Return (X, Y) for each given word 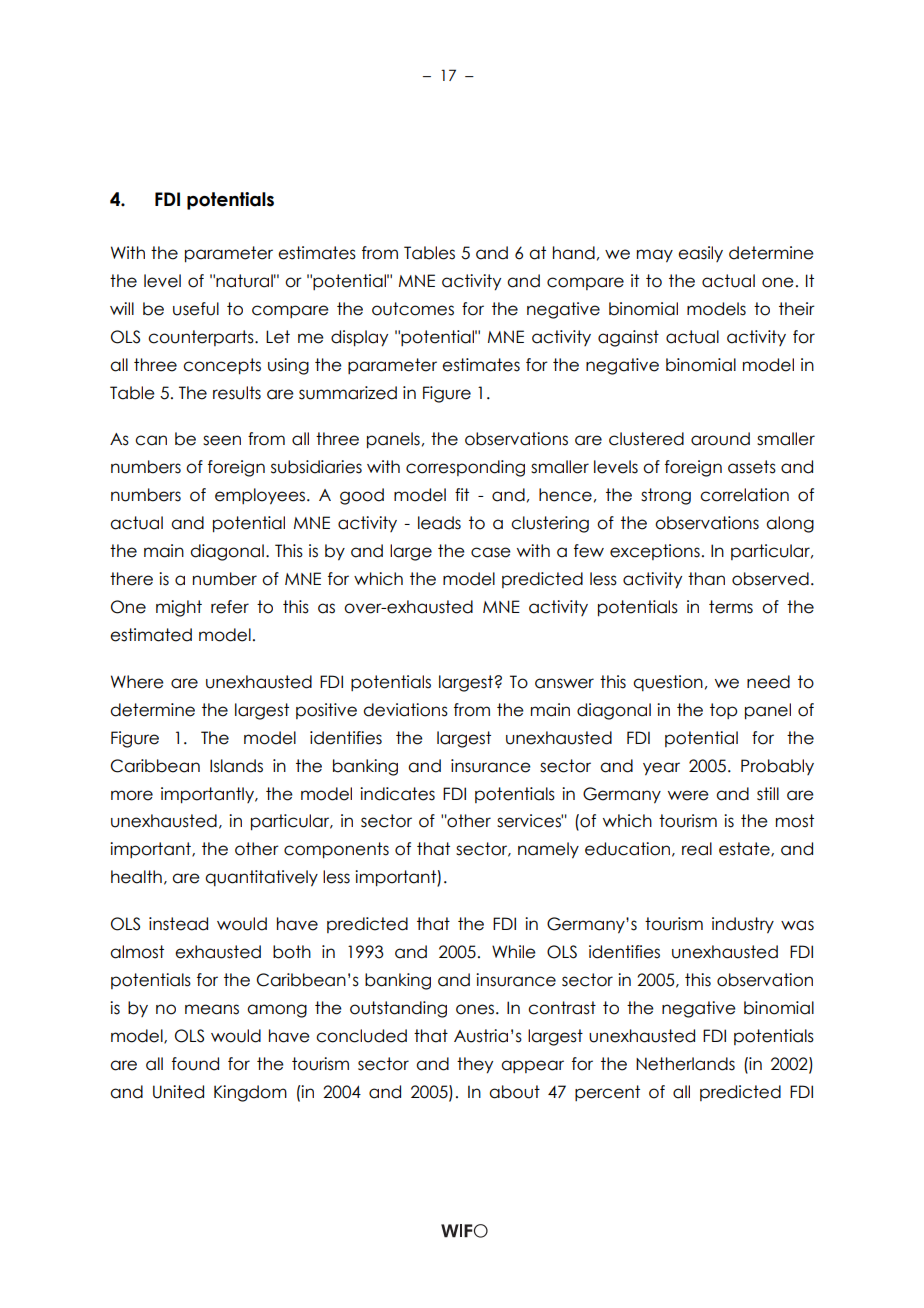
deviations (405, 710)
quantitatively (261, 878)
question (668, 683)
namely (548, 850)
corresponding (465, 468)
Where (137, 682)
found (195, 1064)
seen (222, 440)
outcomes (413, 309)
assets (752, 467)
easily (700, 254)
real (697, 849)
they (475, 1065)
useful (196, 309)
